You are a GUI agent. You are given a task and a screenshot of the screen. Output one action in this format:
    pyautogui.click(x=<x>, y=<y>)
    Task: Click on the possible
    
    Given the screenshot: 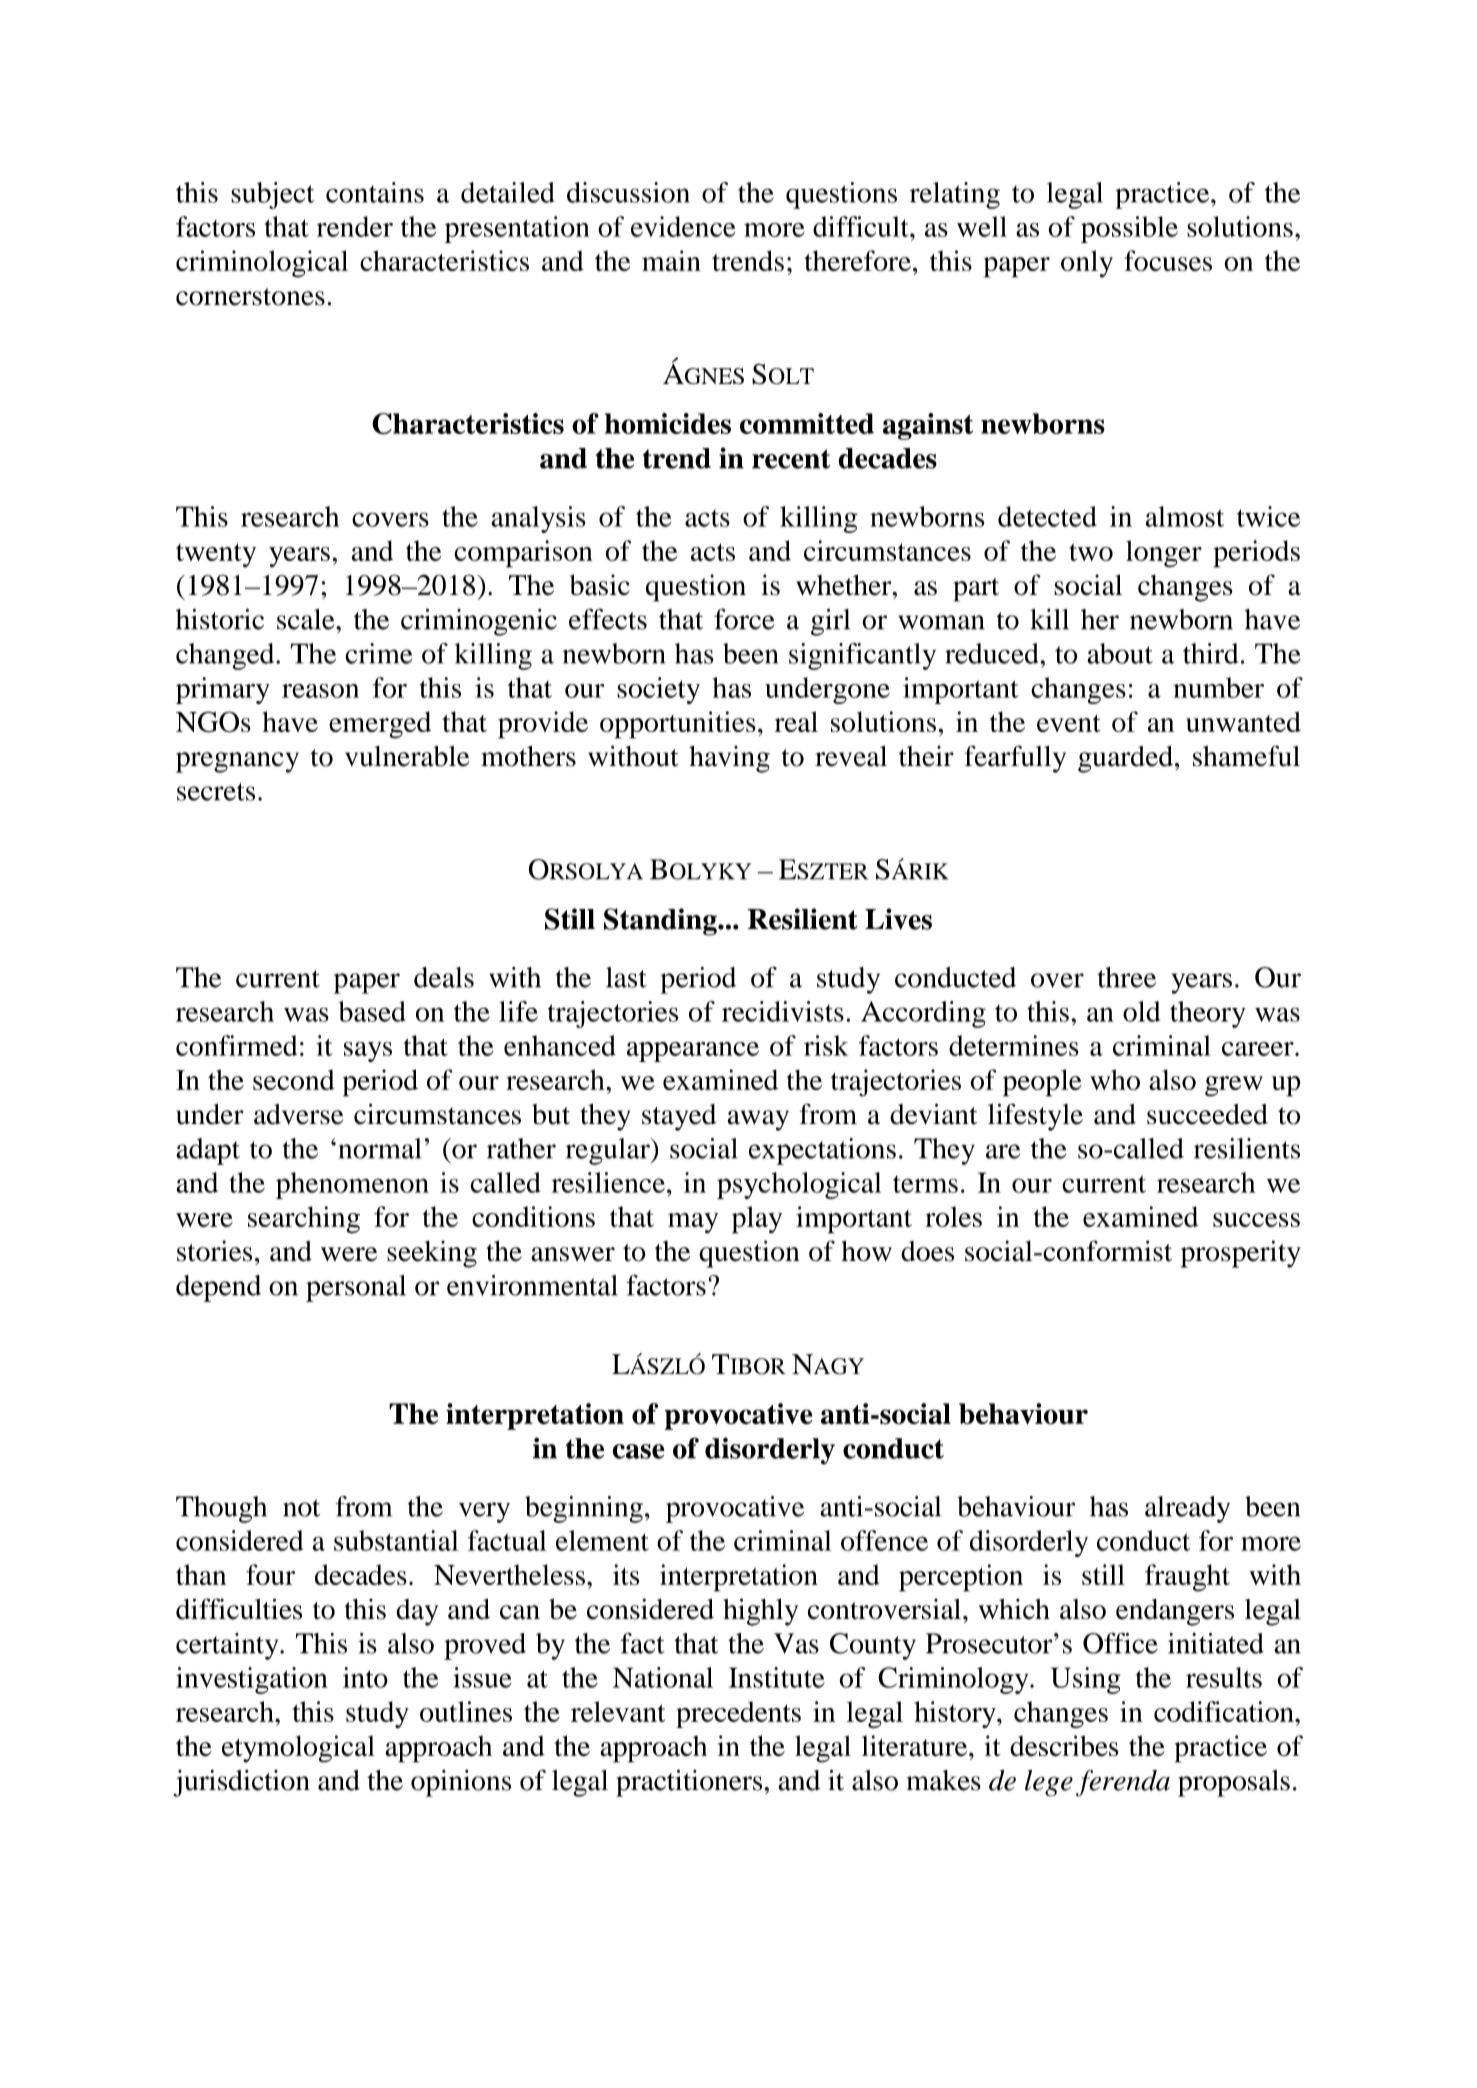 What is the action you would take?
    pyautogui.click(x=1129, y=229)
